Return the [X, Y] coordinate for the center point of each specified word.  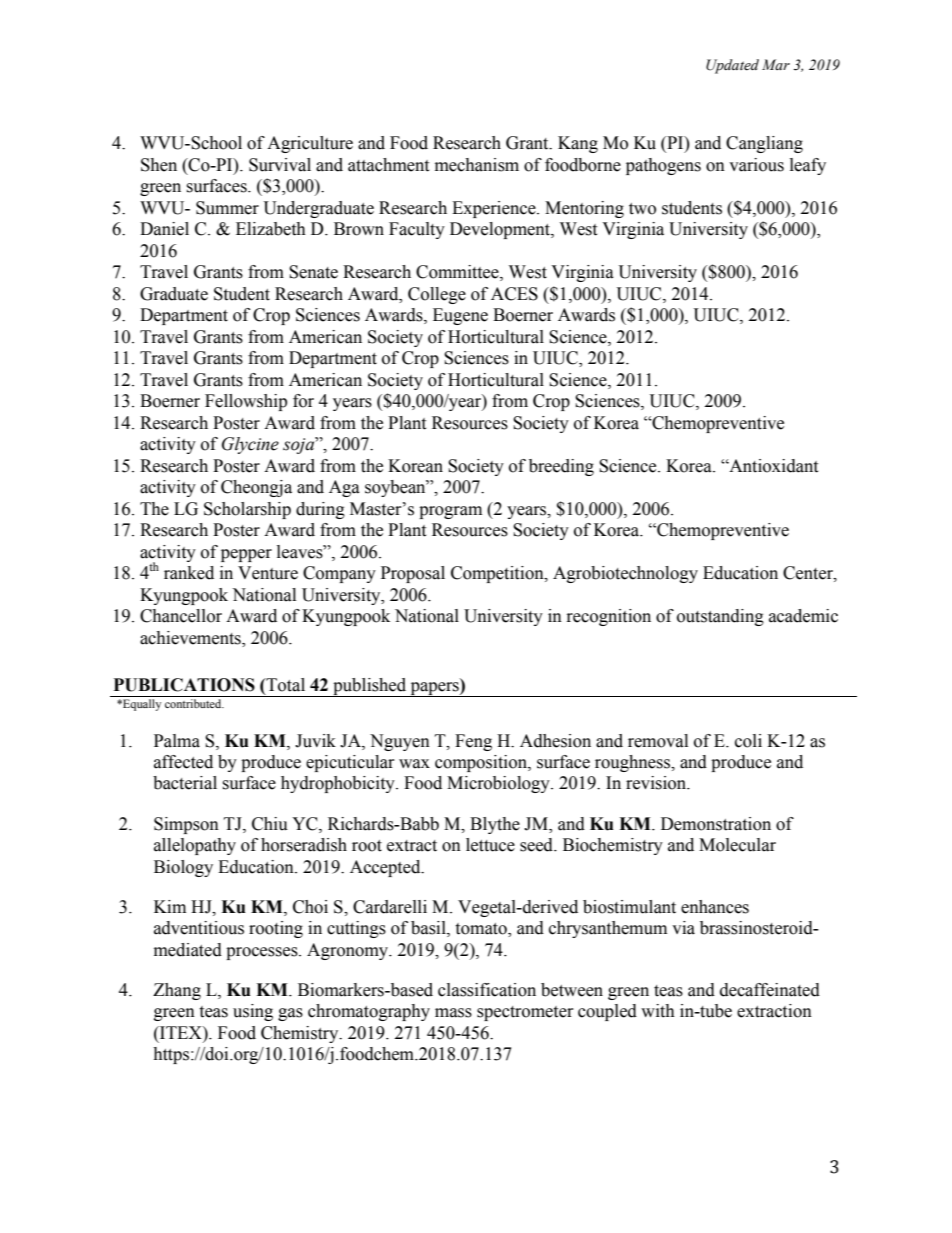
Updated [732, 66]
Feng [473, 742]
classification [487, 990]
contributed [194, 703]
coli [748, 741]
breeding [561, 467]
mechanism [477, 165]
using [253, 1012]
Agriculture [310, 144]
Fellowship [246, 402]
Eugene [460, 316]
